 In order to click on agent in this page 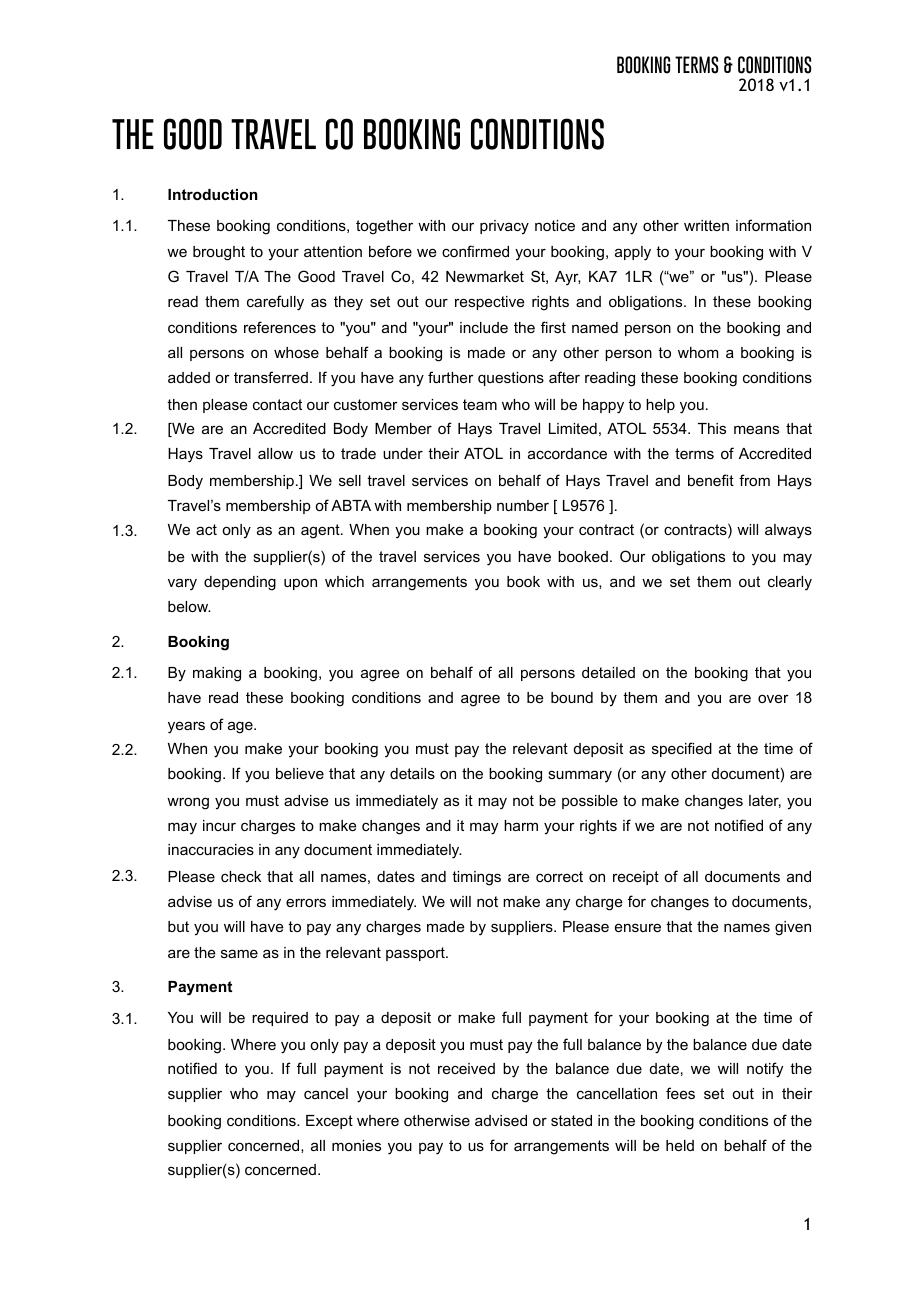, I will do `click(321, 531)`.
